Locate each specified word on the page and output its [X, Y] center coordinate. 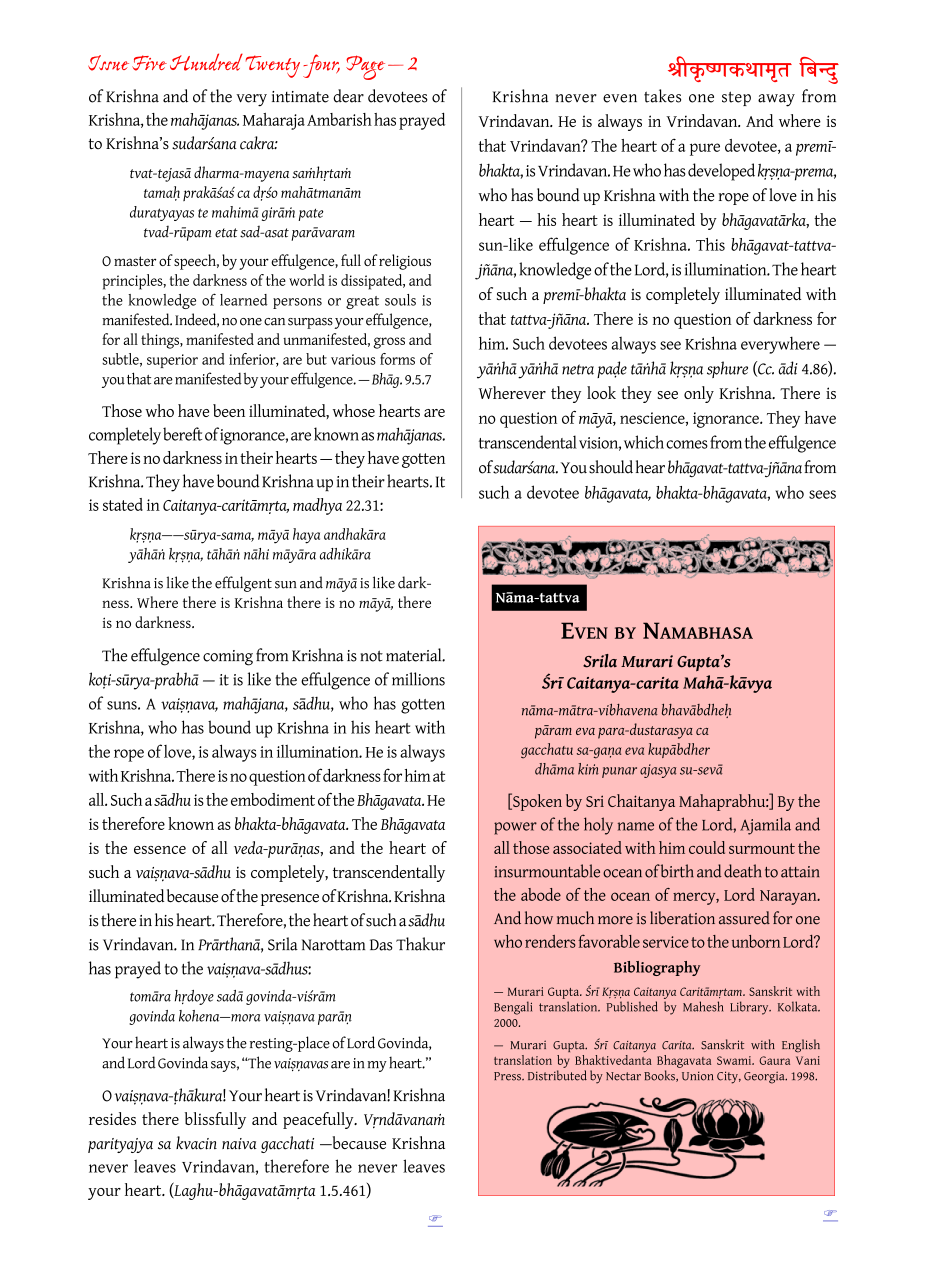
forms [397, 359]
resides [112, 1118]
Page [365, 67]
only [699, 394]
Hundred [206, 62]
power [515, 828]
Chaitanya [641, 802]
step [736, 98]
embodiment [273, 799]
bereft [182, 434]
